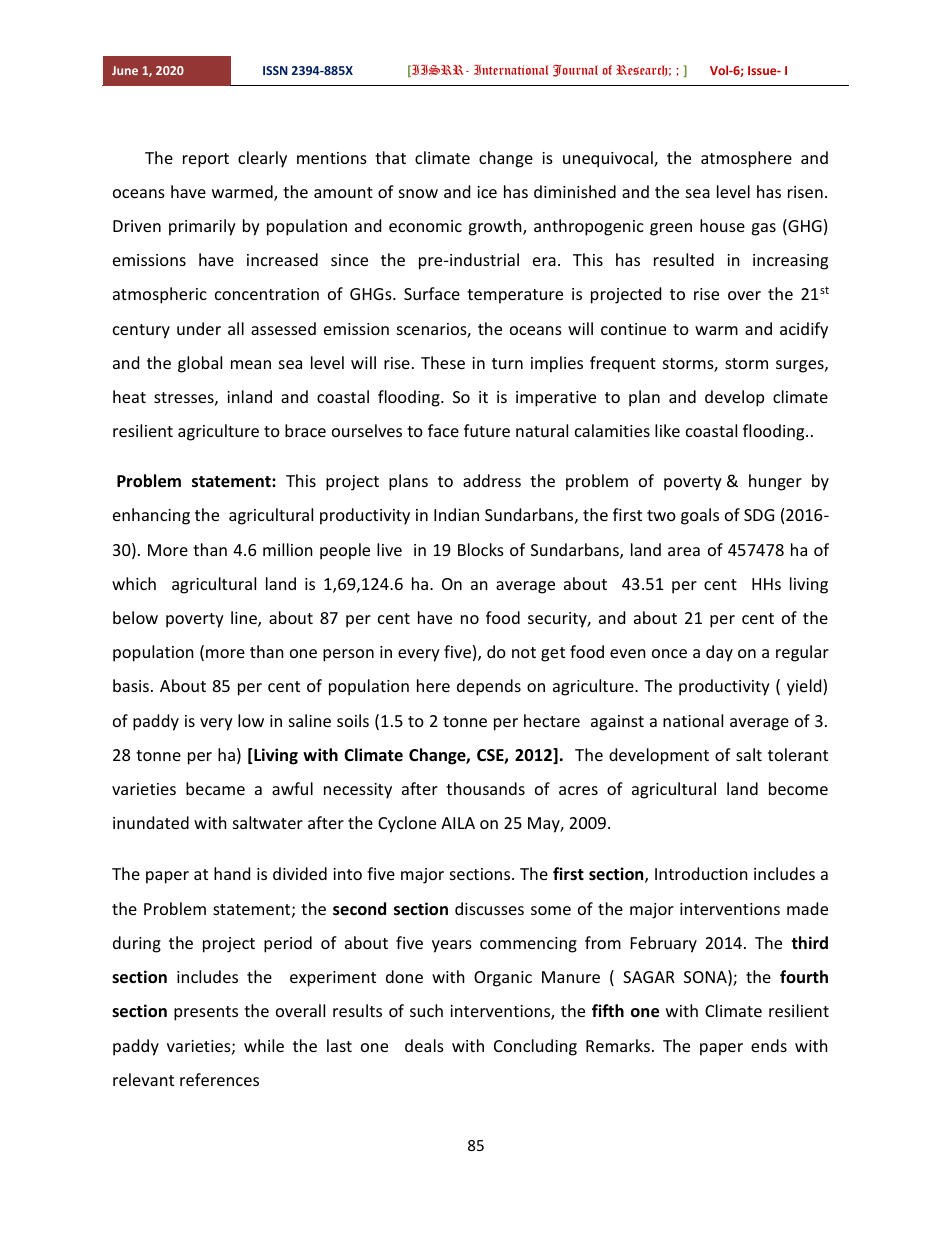  Describe the element at coordinates (134, 583) in the document. I see `which` at that location.
